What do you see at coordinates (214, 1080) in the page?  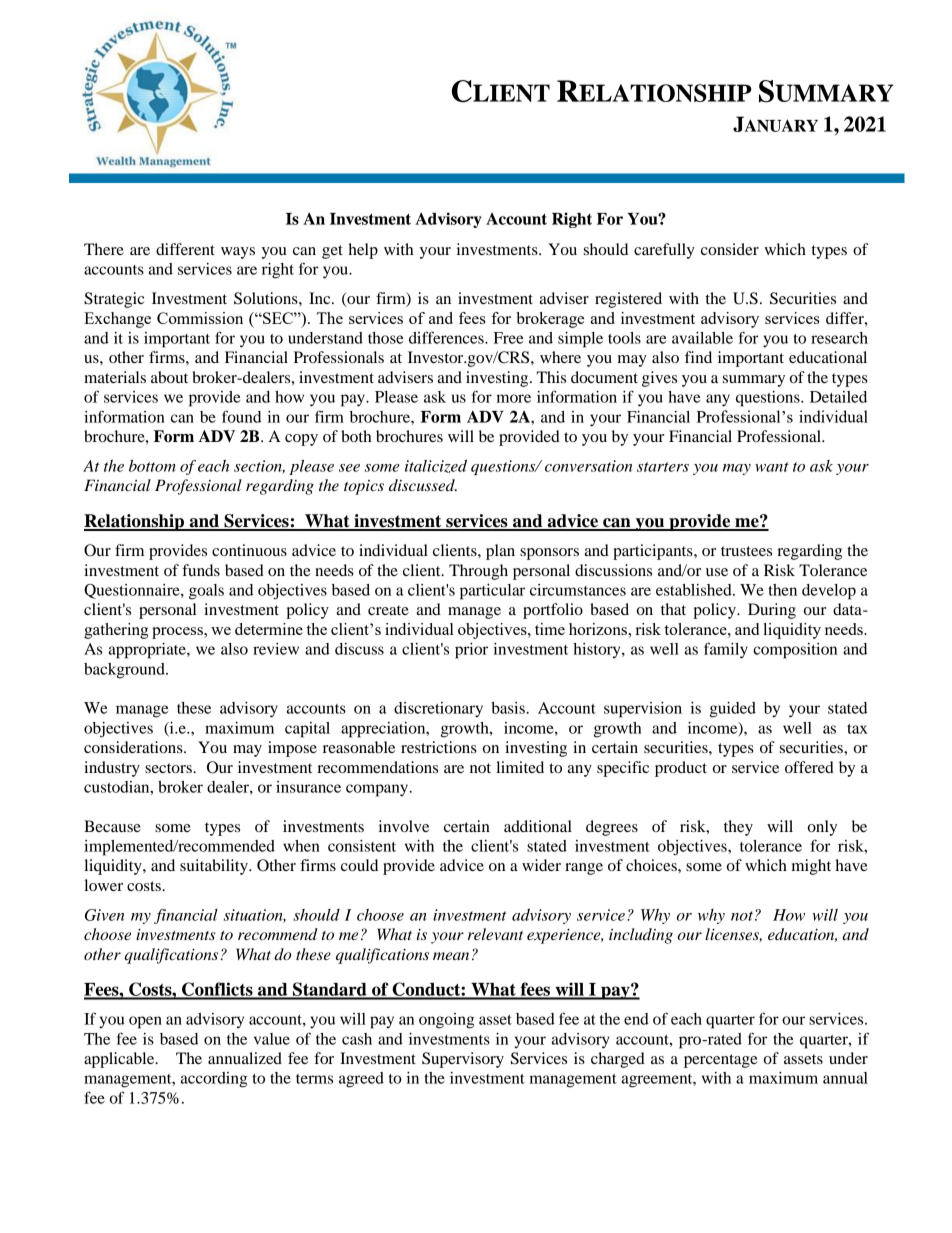 I see `according` at bounding box center [214, 1080].
